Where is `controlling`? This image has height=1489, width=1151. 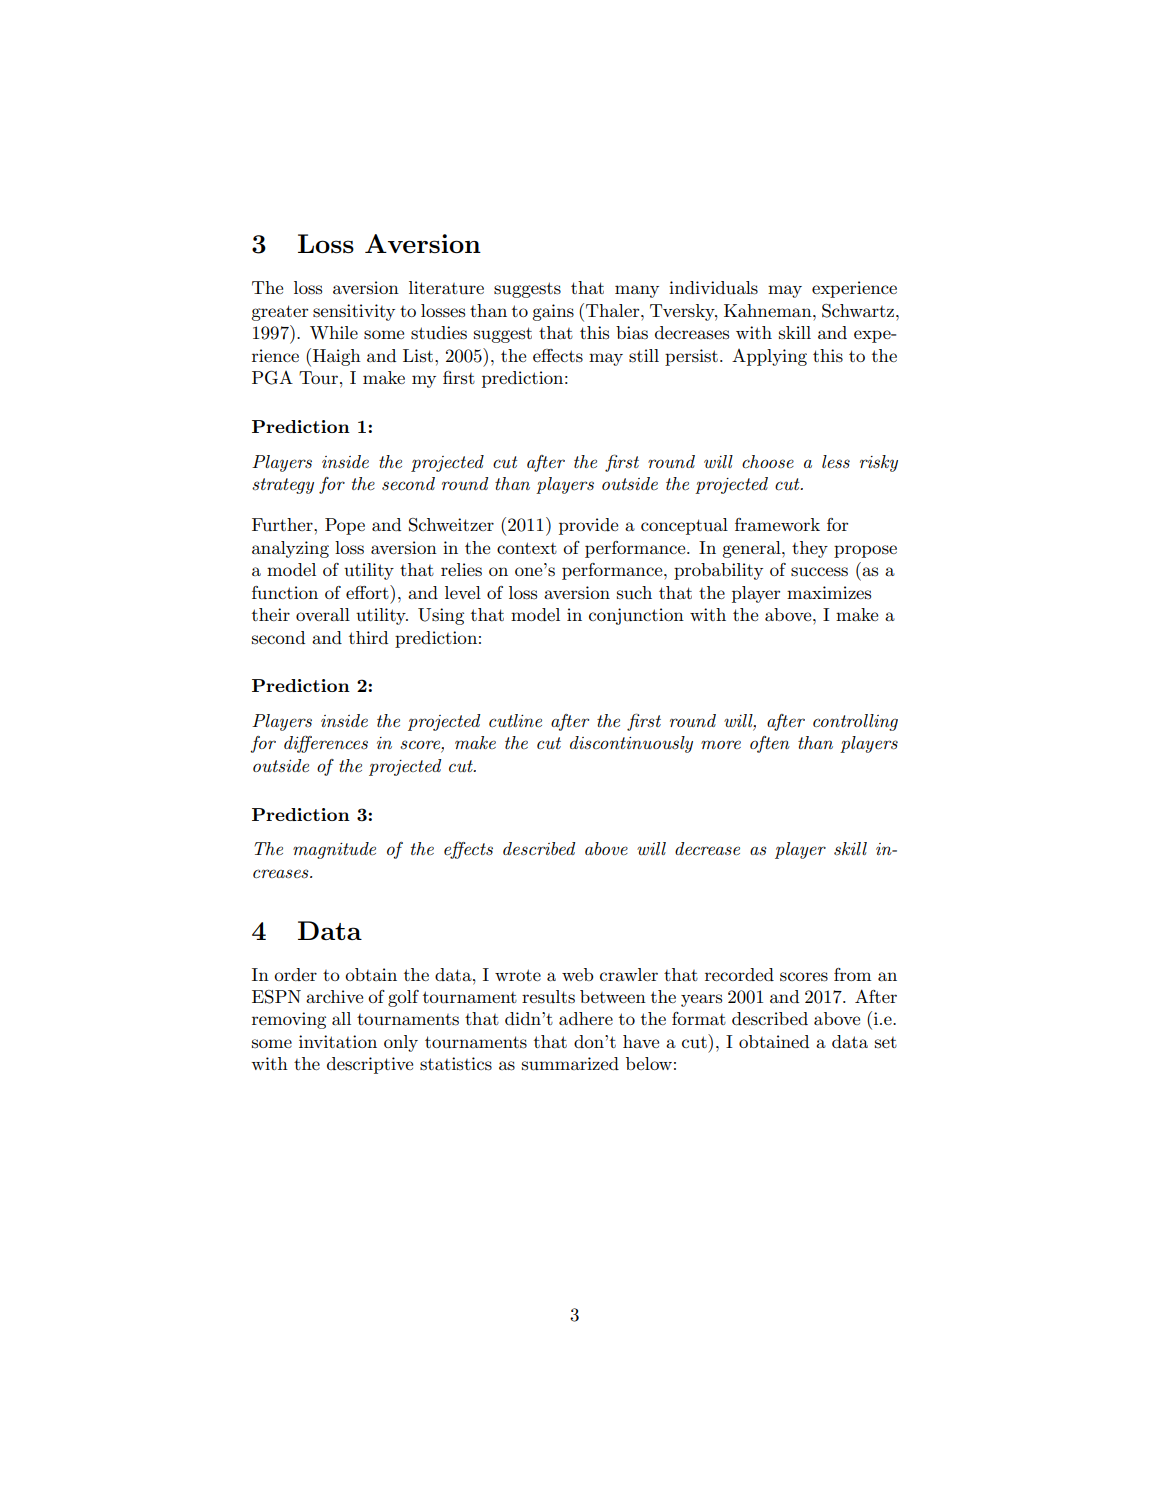
controlling is located at coordinates (855, 722).
